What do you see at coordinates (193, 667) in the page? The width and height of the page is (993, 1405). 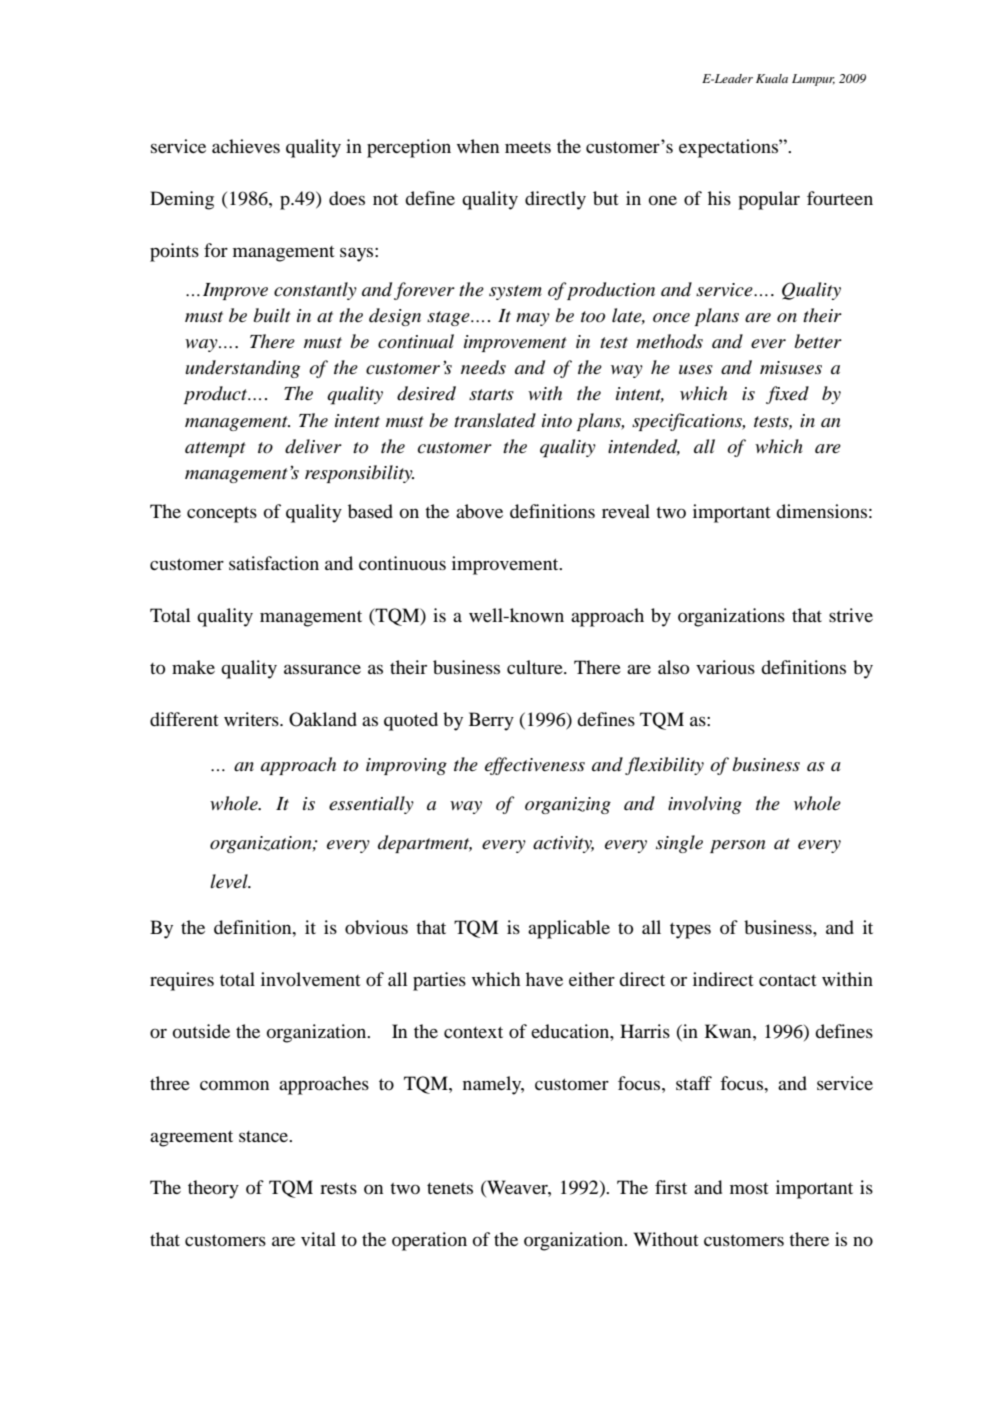 I see `make` at bounding box center [193, 667].
